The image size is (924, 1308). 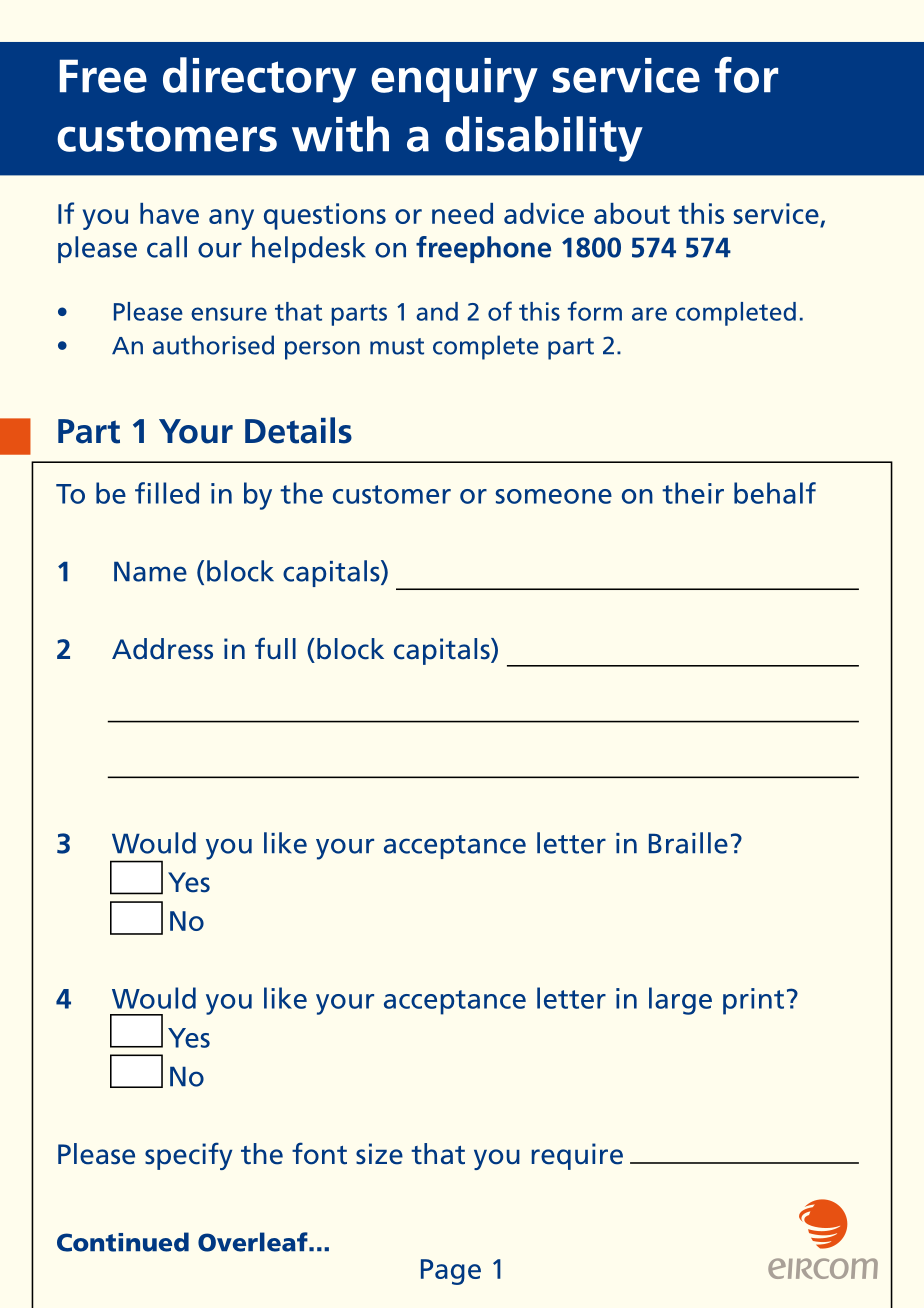 What do you see at coordinates (162, 649) in the page?
I see `Address` at bounding box center [162, 649].
